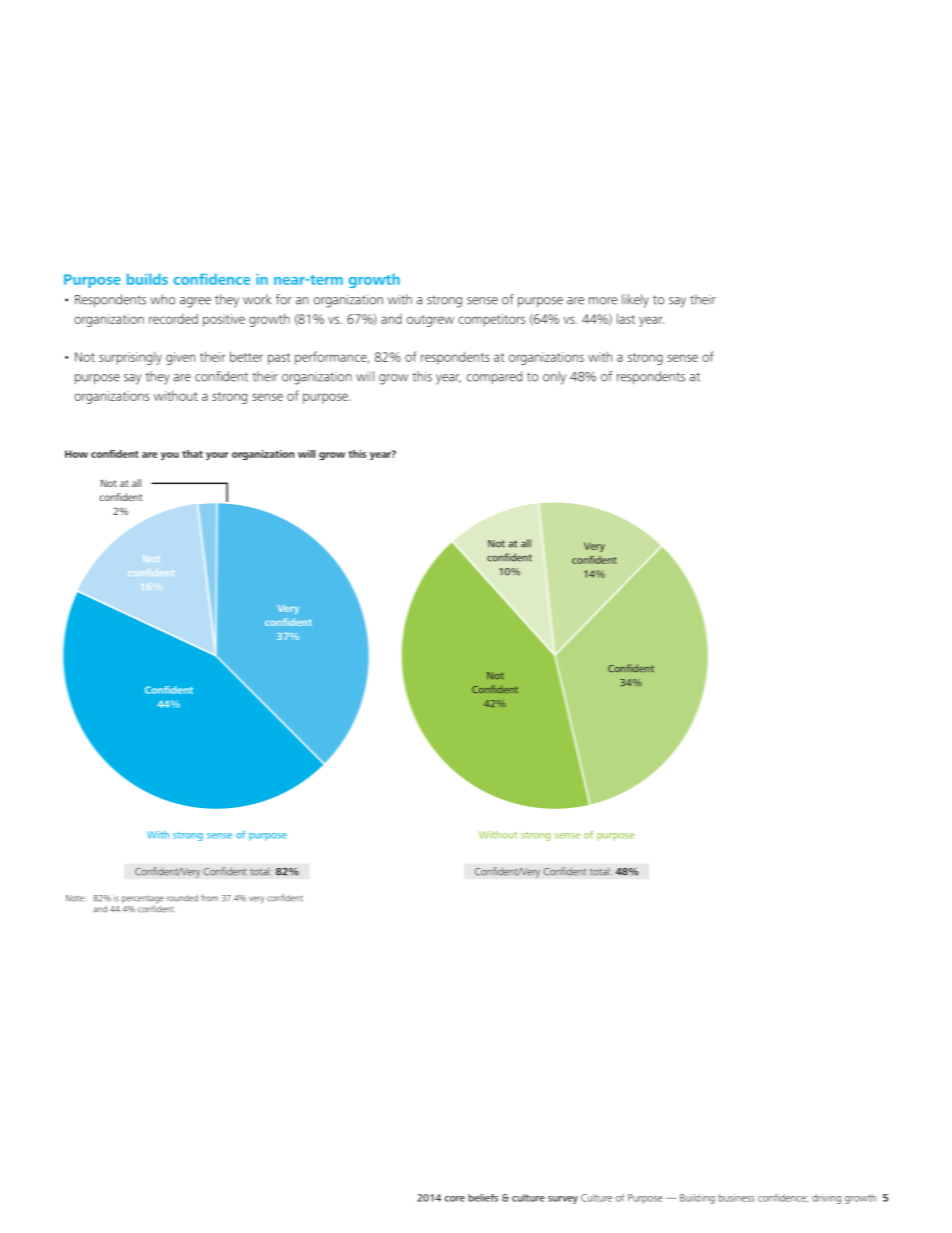 This document has width=952, height=1233. What do you see at coordinates (182, 898) in the document?
I see `rounded` at bounding box center [182, 898].
